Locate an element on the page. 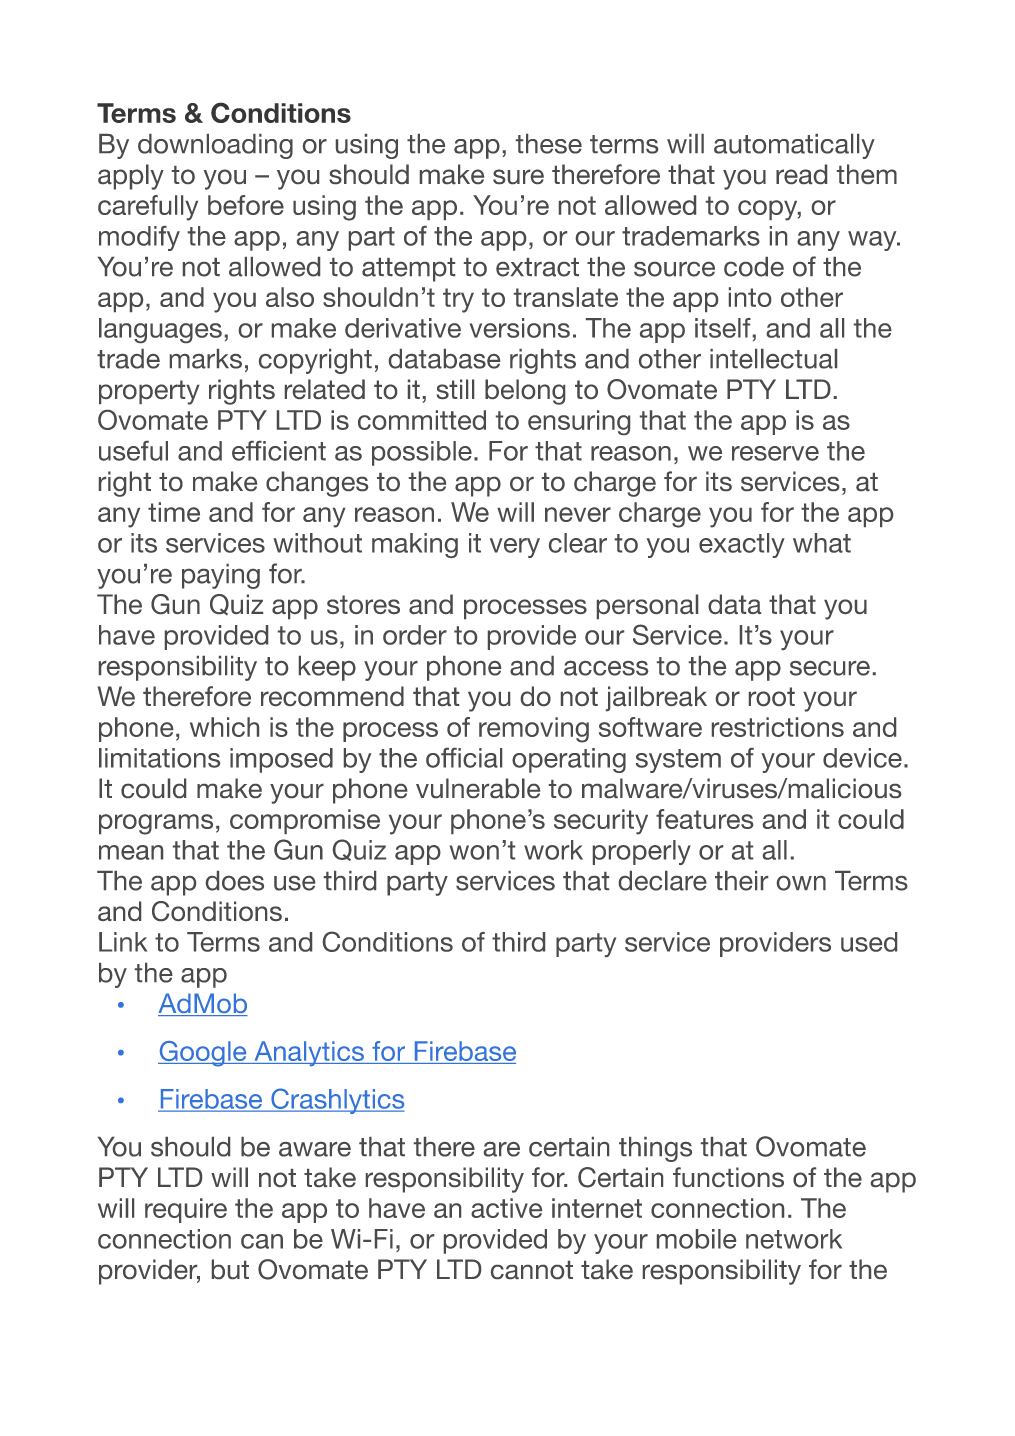 This image has height=1436, width=1015. sure is located at coordinates (518, 176).
